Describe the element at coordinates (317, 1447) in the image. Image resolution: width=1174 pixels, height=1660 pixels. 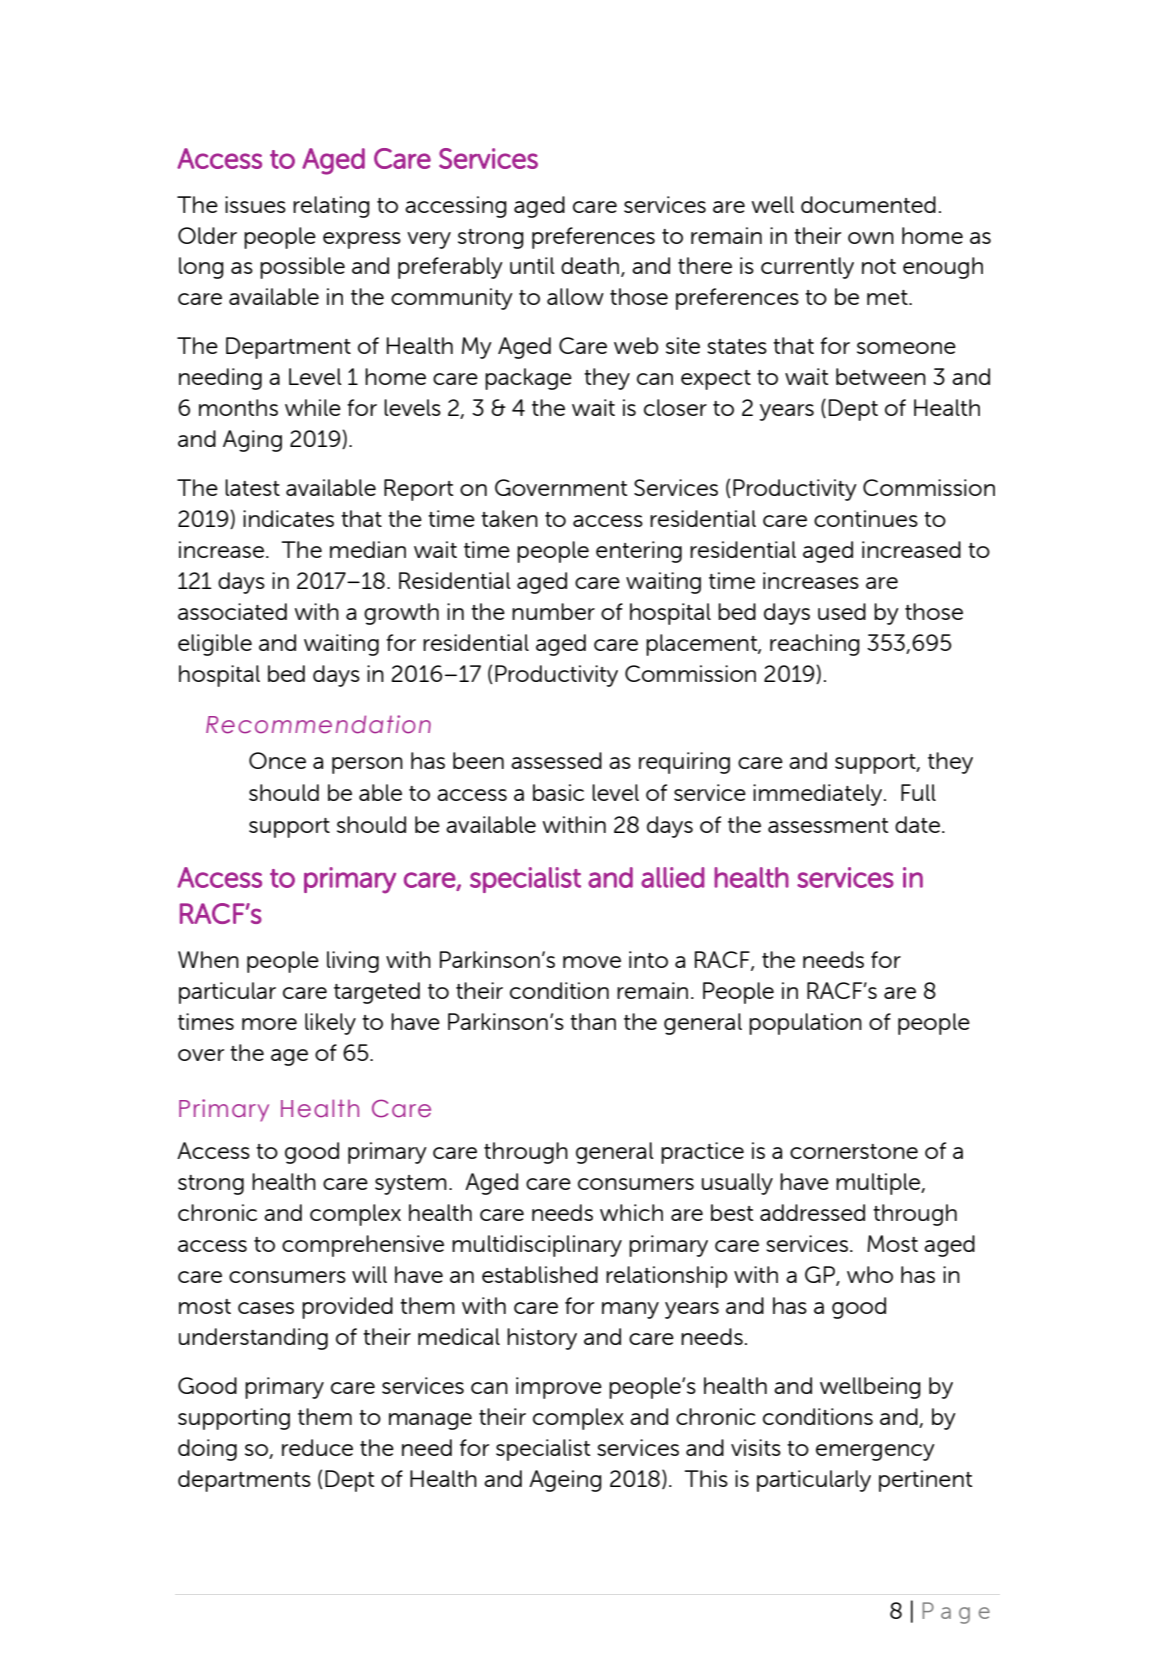
I see `reduce` at that location.
